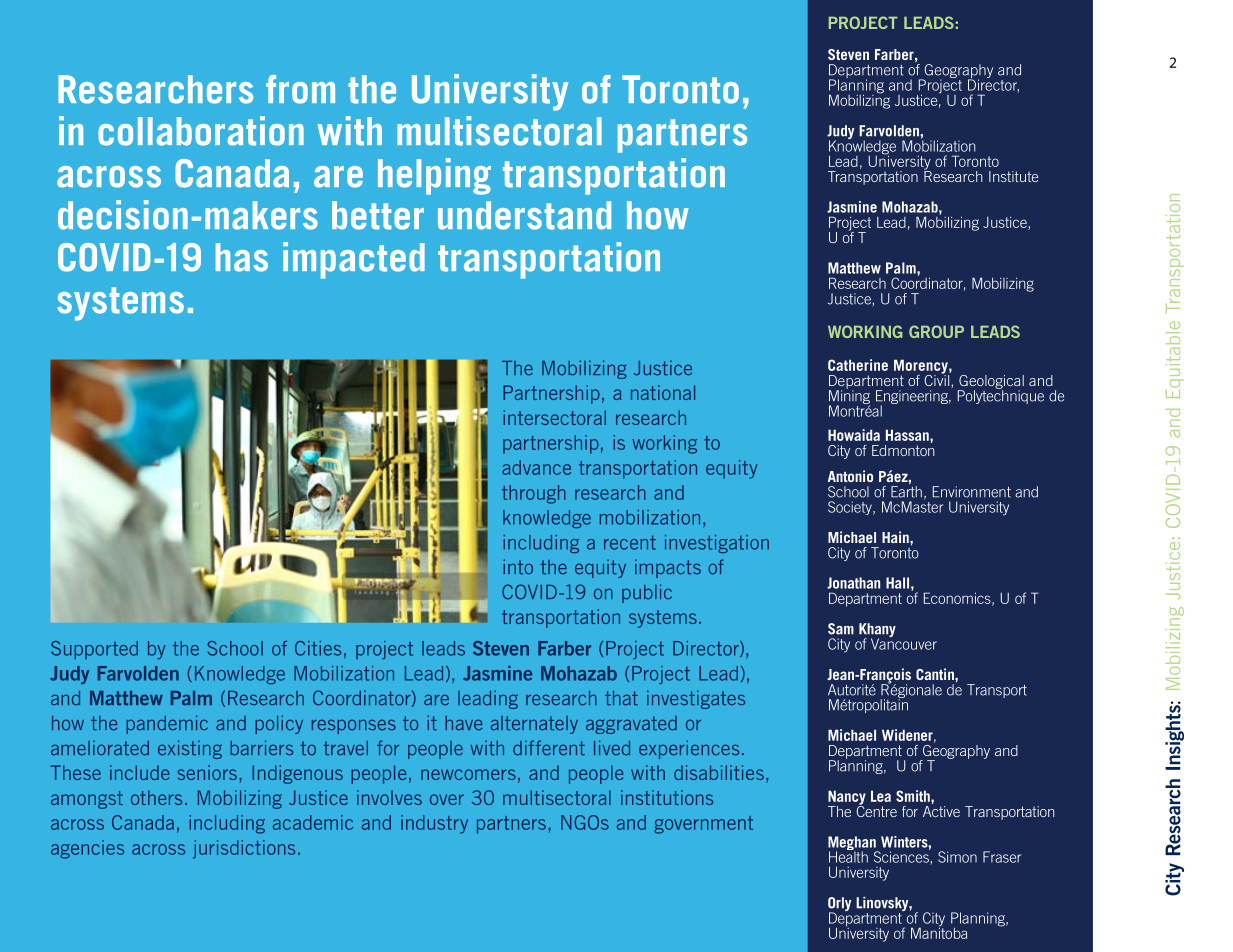 The width and height of the page is (1233, 952). Describe the element at coordinates (94, 650) in the page. I see `Supported` at that location.
